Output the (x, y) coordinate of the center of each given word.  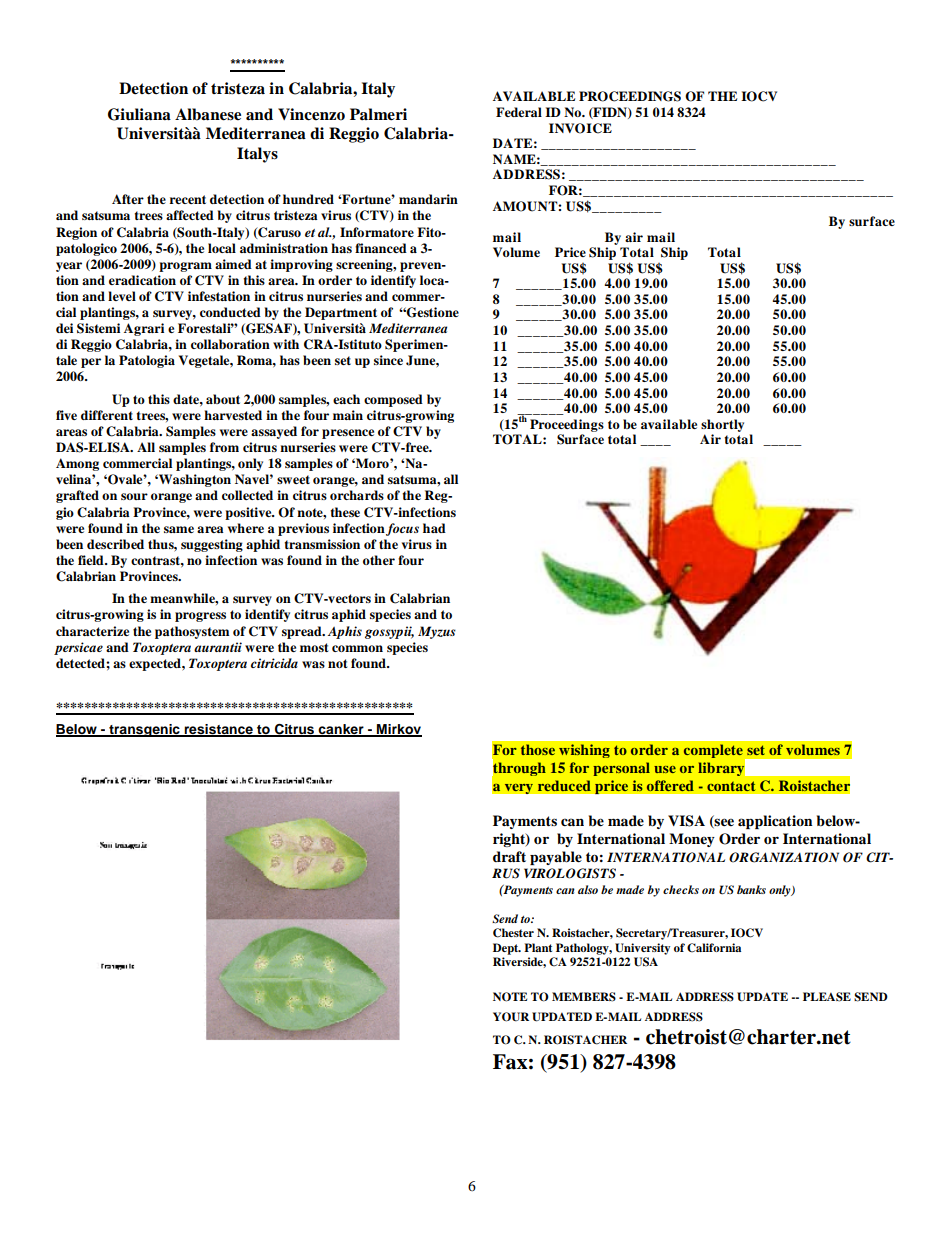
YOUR (511, 1017)
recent (188, 199)
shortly (722, 425)
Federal (519, 112)
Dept (507, 949)
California (714, 948)
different (107, 415)
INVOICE (580, 128)
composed (393, 400)
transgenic (144, 730)
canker (341, 730)
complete (713, 751)
